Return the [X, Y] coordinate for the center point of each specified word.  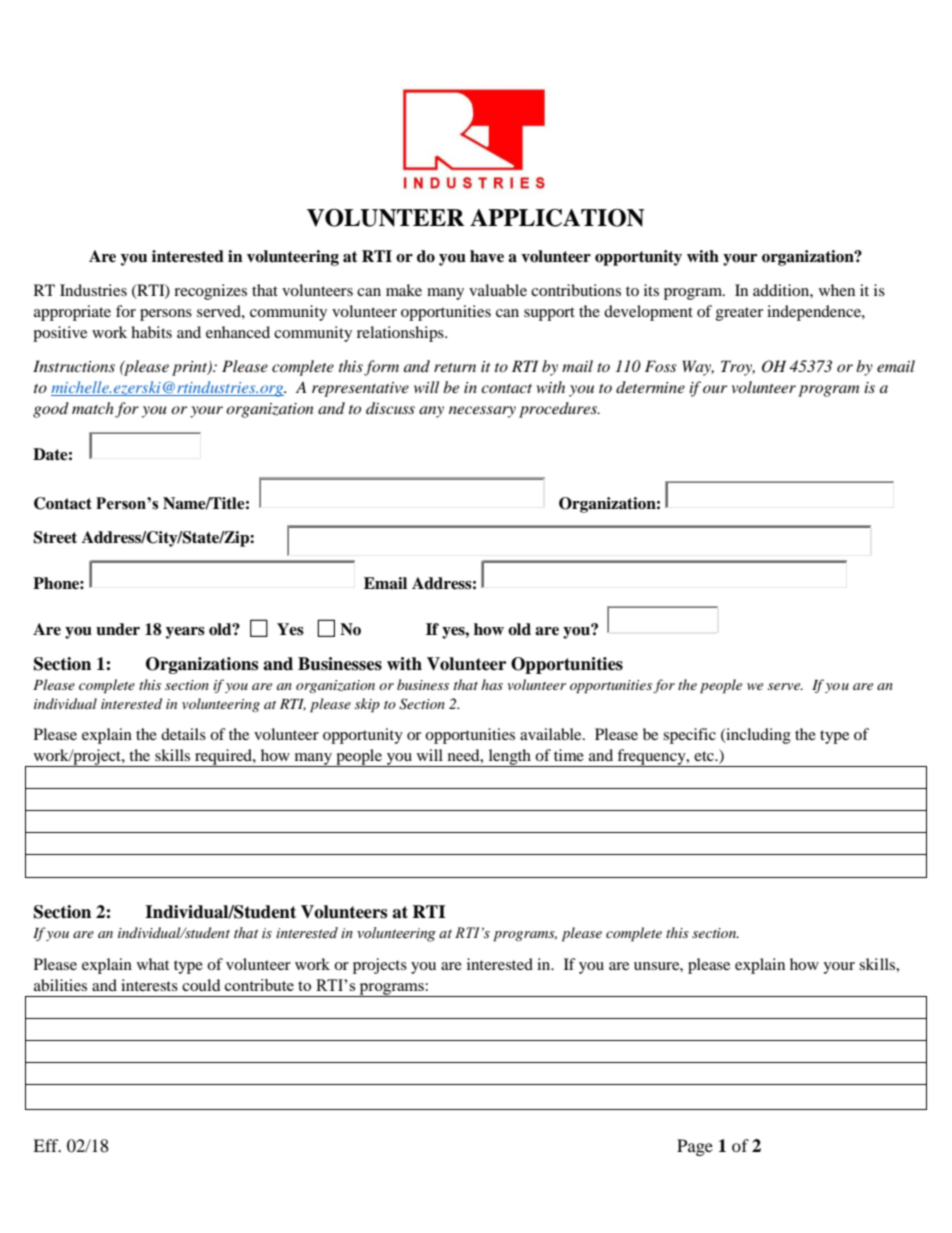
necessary [482, 412]
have [487, 256]
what [153, 964]
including [757, 736]
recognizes [210, 292]
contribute [259, 985]
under [118, 629]
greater [739, 314]
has [492, 684]
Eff [47, 1145]
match [93, 408]
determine [650, 387]
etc [705, 756]
